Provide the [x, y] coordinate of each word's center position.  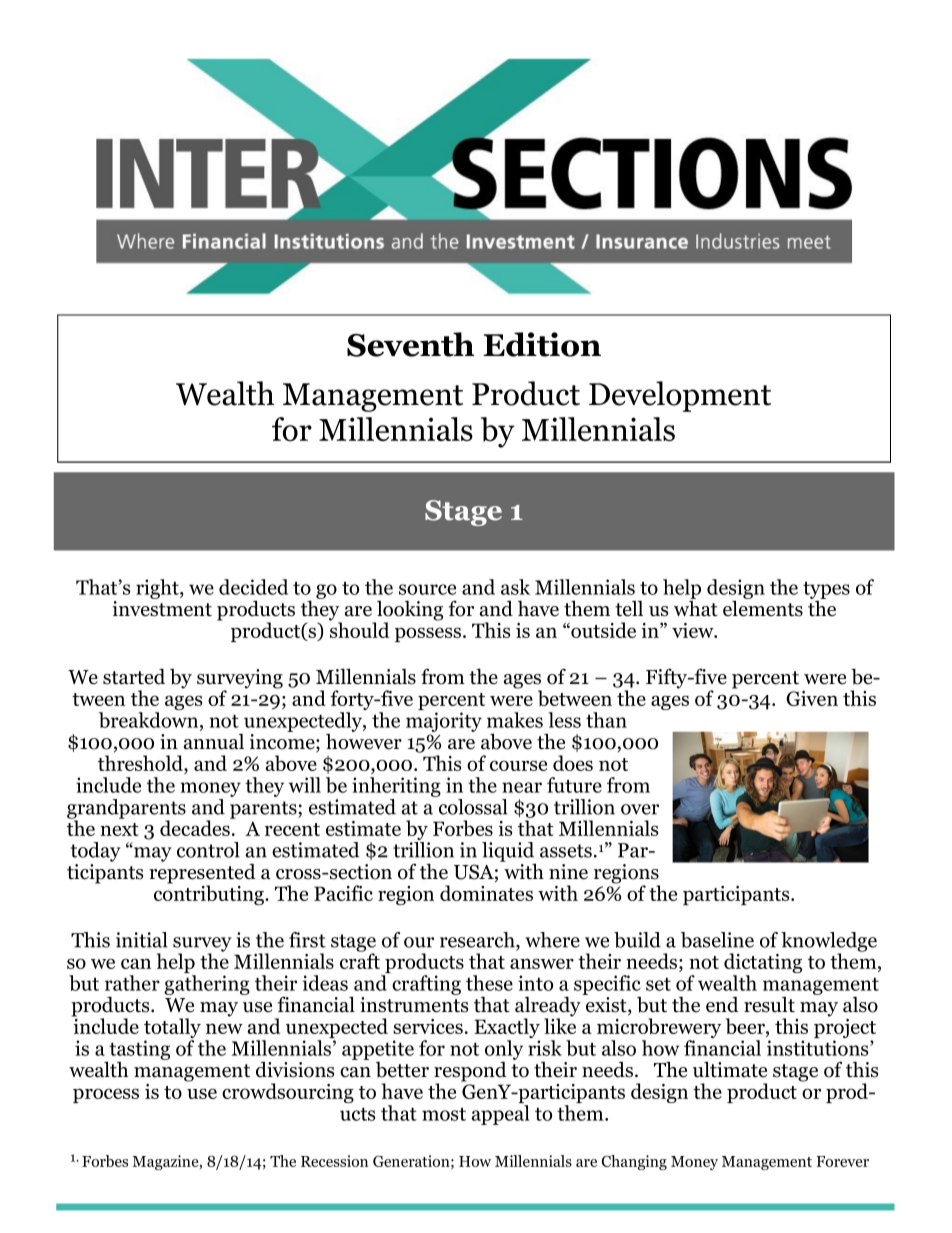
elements [763, 607]
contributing [210, 894]
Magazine [166, 1162]
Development [680, 396]
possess [428, 634]
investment [162, 609]
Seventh [410, 344]
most [444, 1114]
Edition [542, 344]
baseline [717, 940]
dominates [486, 893]
